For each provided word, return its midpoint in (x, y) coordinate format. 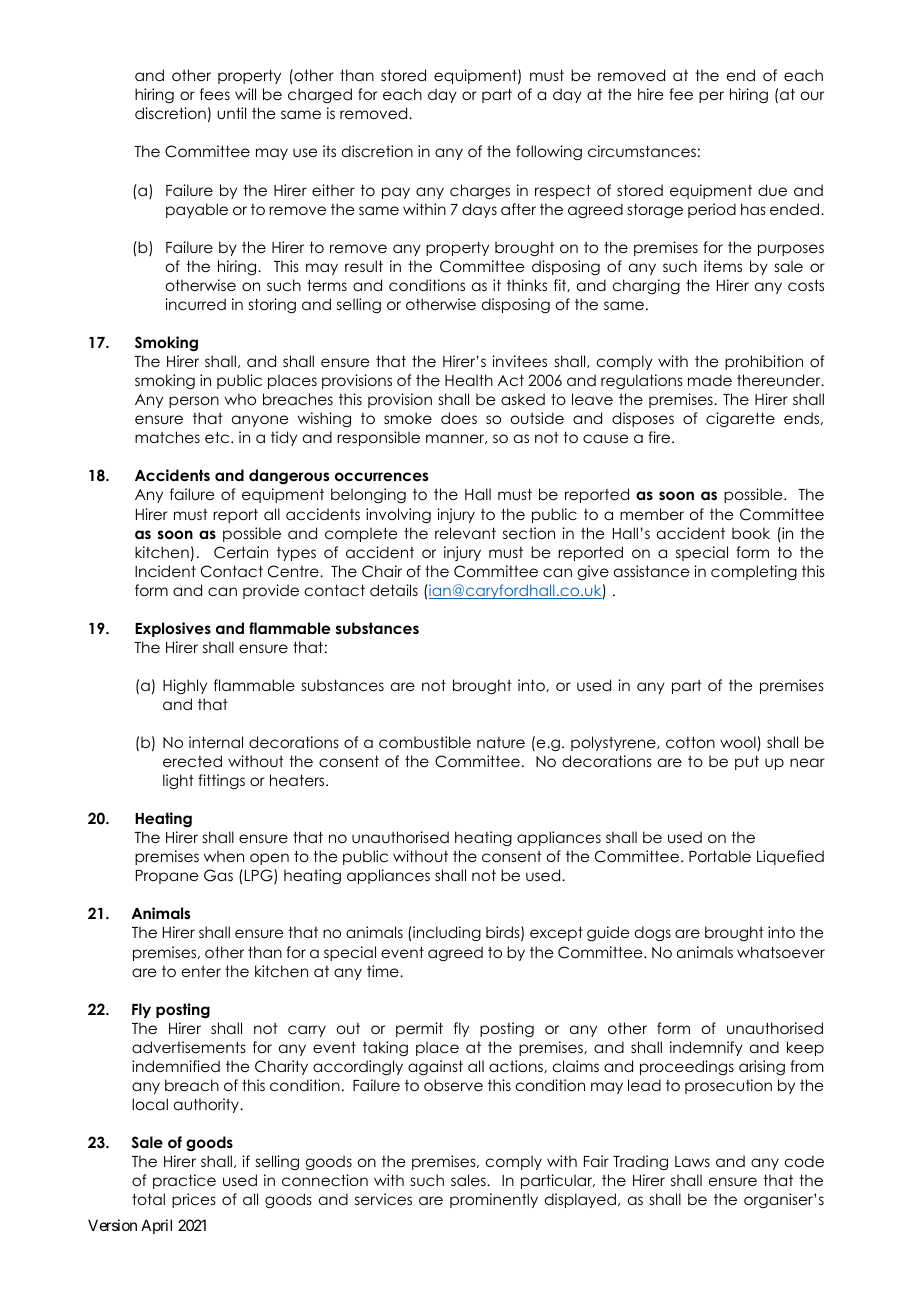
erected (192, 761)
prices (194, 1200)
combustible (425, 742)
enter (201, 971)
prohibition (764, 362)
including (446, 933)
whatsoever (781, 952)
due (772, 190)
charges (480, 192)
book (751, 533)
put (747, 762)
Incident (165, 571)
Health (469, 380)
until (231, 113)
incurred (195, 304)
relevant (465, 533)
